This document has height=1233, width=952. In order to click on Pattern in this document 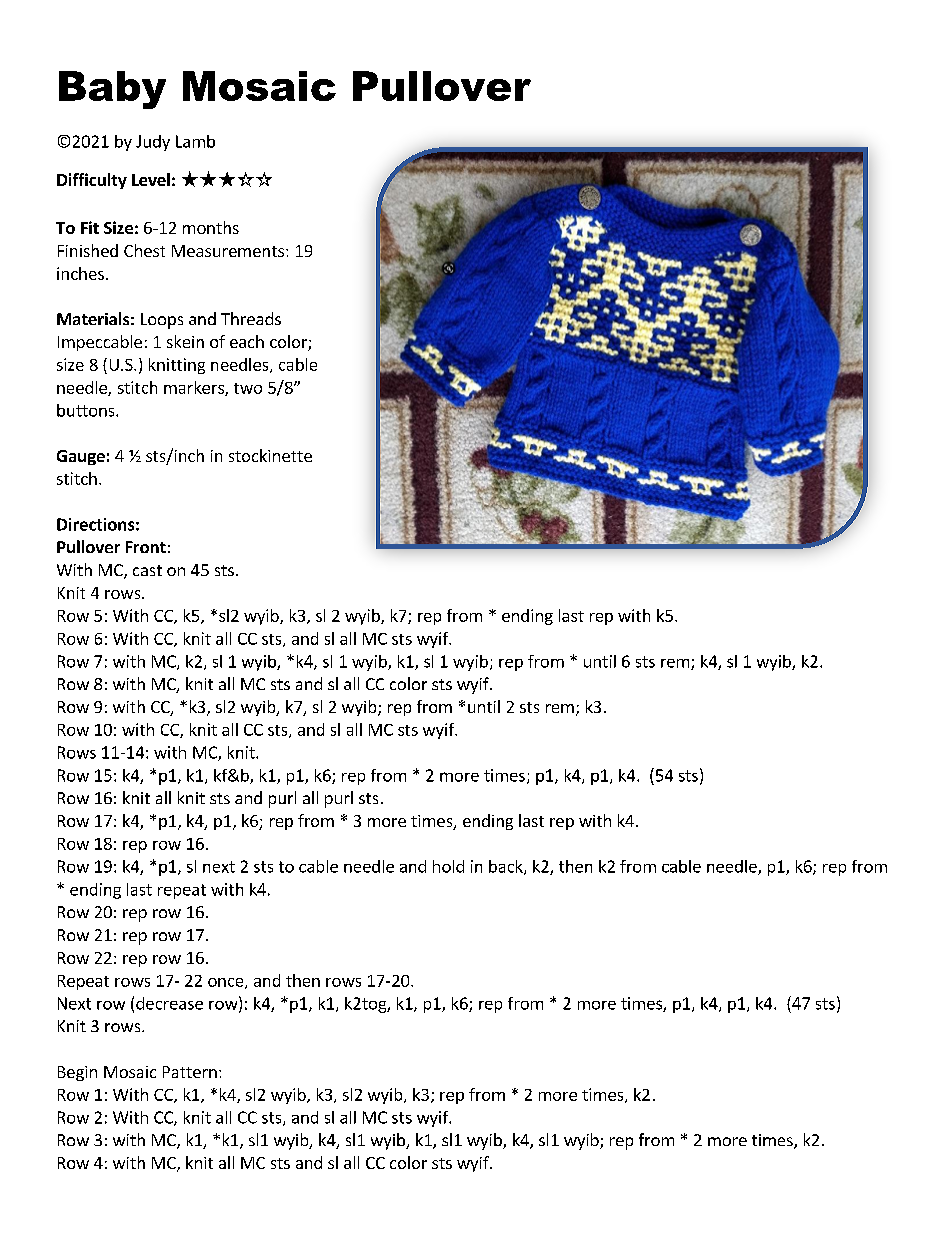, I will do `click(190, 1072)`.
